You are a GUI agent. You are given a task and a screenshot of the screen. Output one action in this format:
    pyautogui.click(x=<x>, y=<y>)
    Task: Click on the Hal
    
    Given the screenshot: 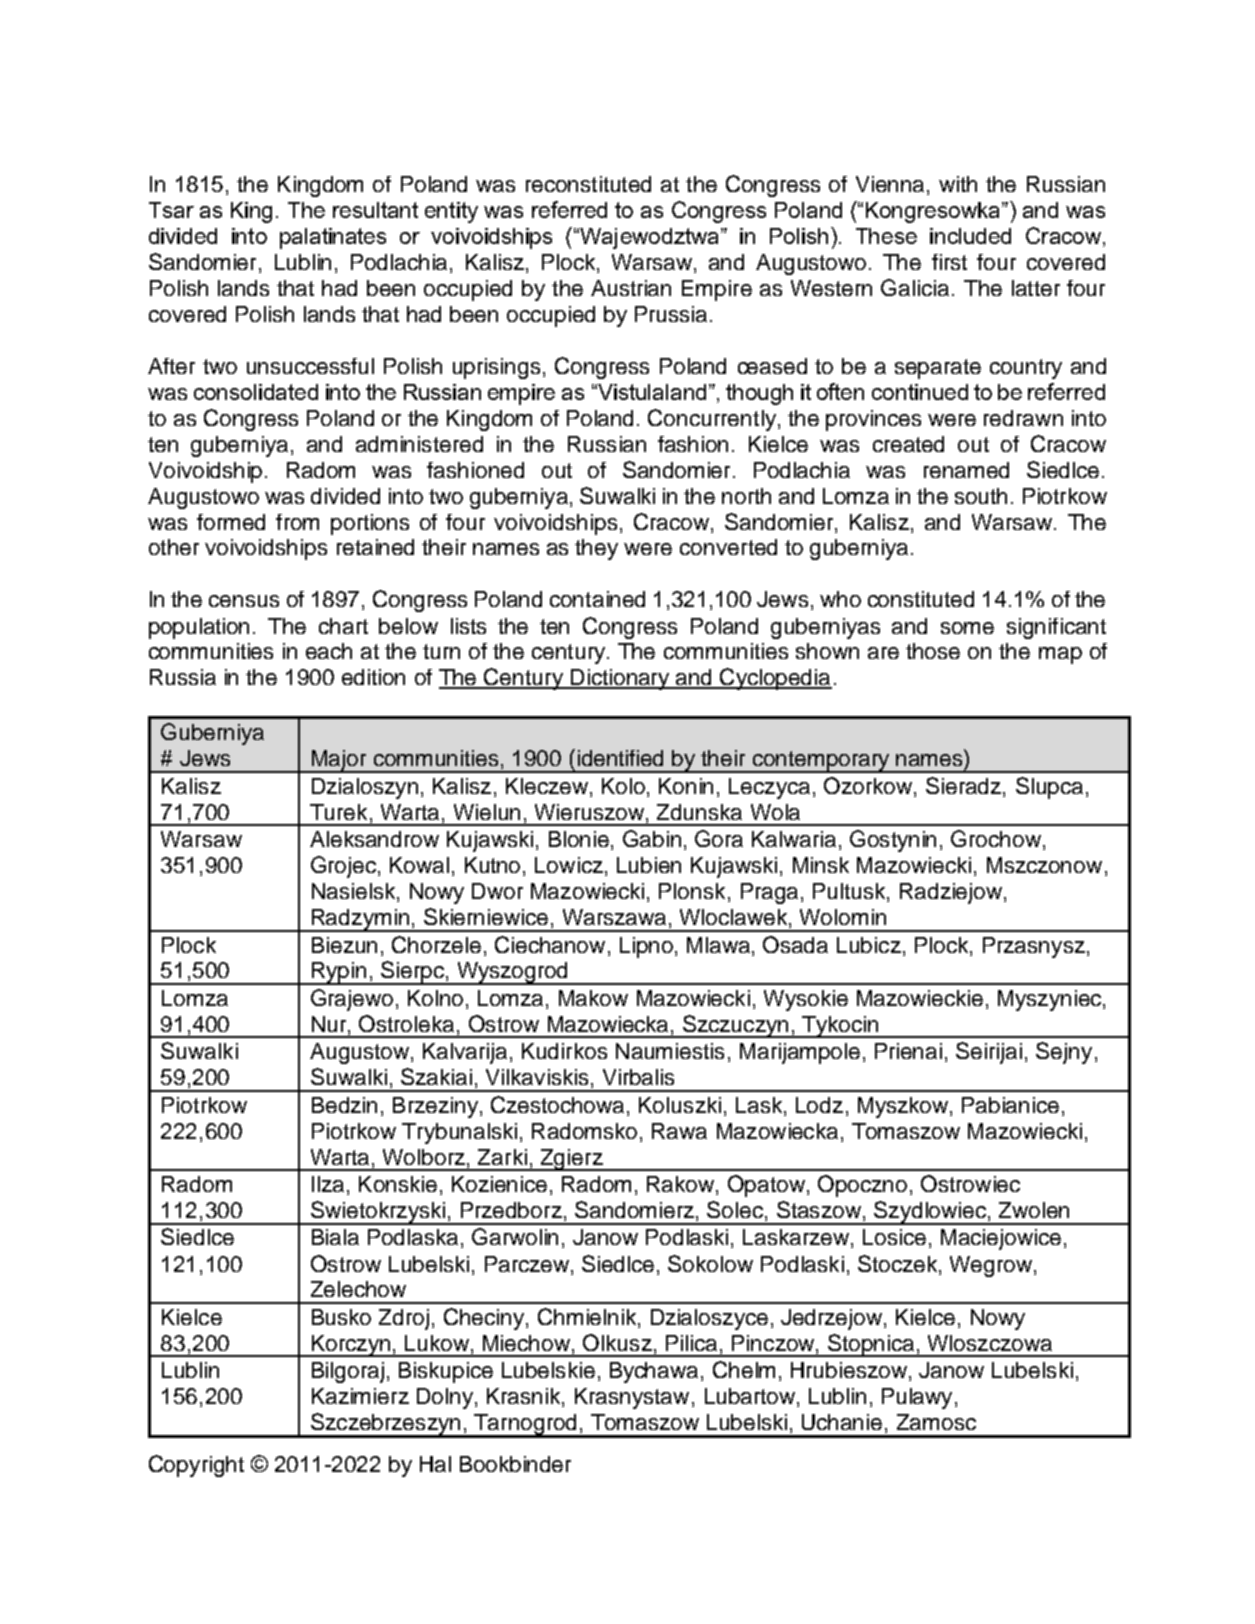 What is the action you would take?
    pyautogui.click(x=435, y=1464)
